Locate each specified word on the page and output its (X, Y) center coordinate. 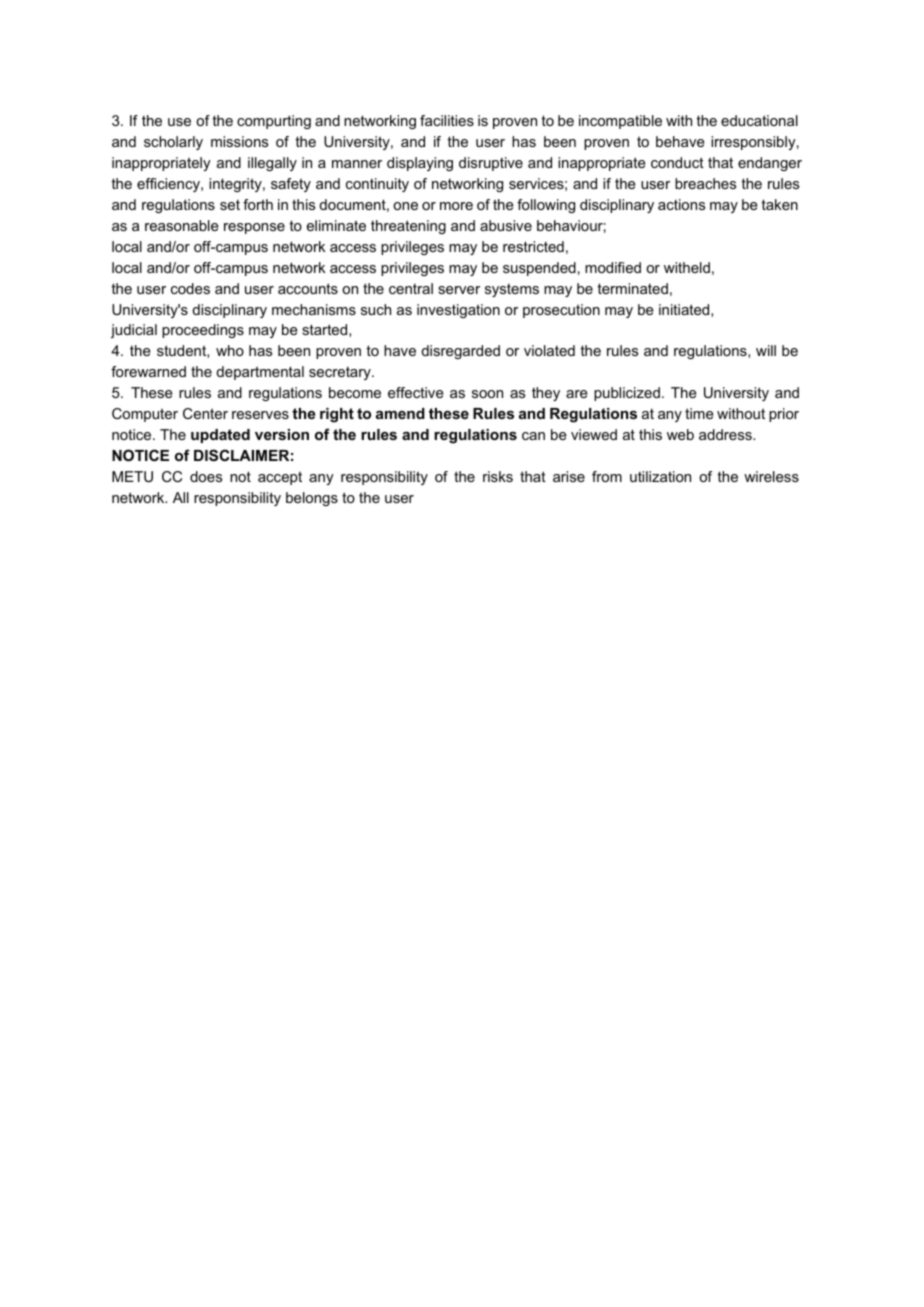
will (766, 350)
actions (681, 204)
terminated (632, 288)
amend (400, 413)
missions (239, 141)
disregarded (460, 352)
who (230, 350)
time (699, 413)
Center (205, 413)
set (230, 205)
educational (759, 120)
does (206, 476)
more (456, 206)
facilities (447, 120)
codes (190, 288)
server (459, 290)
